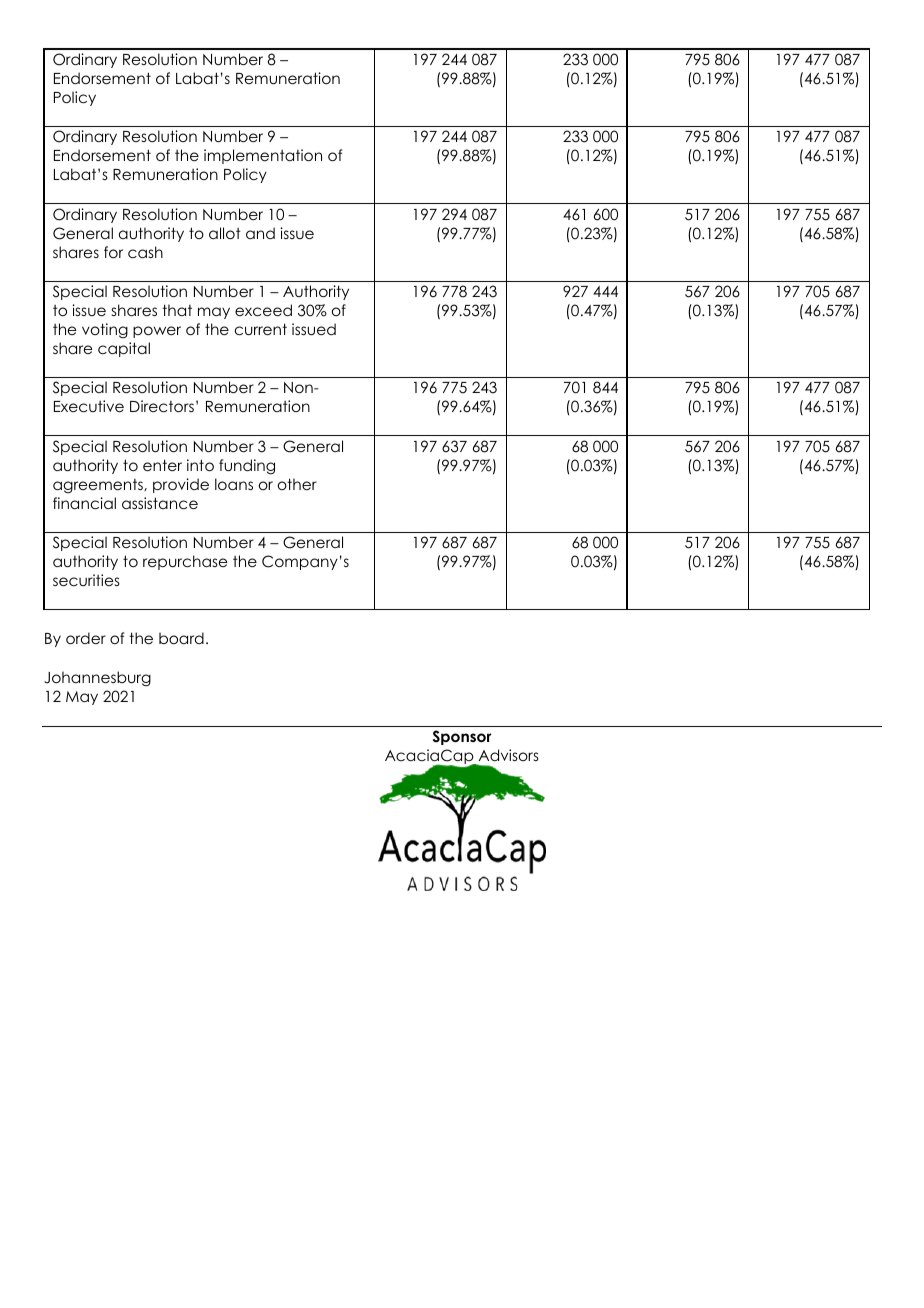 This screenshot has width=924, height=1308. What do you see at coordinates (263, 156) in the screenshot?
I see `implementation` at bounding box center [263, 156].
